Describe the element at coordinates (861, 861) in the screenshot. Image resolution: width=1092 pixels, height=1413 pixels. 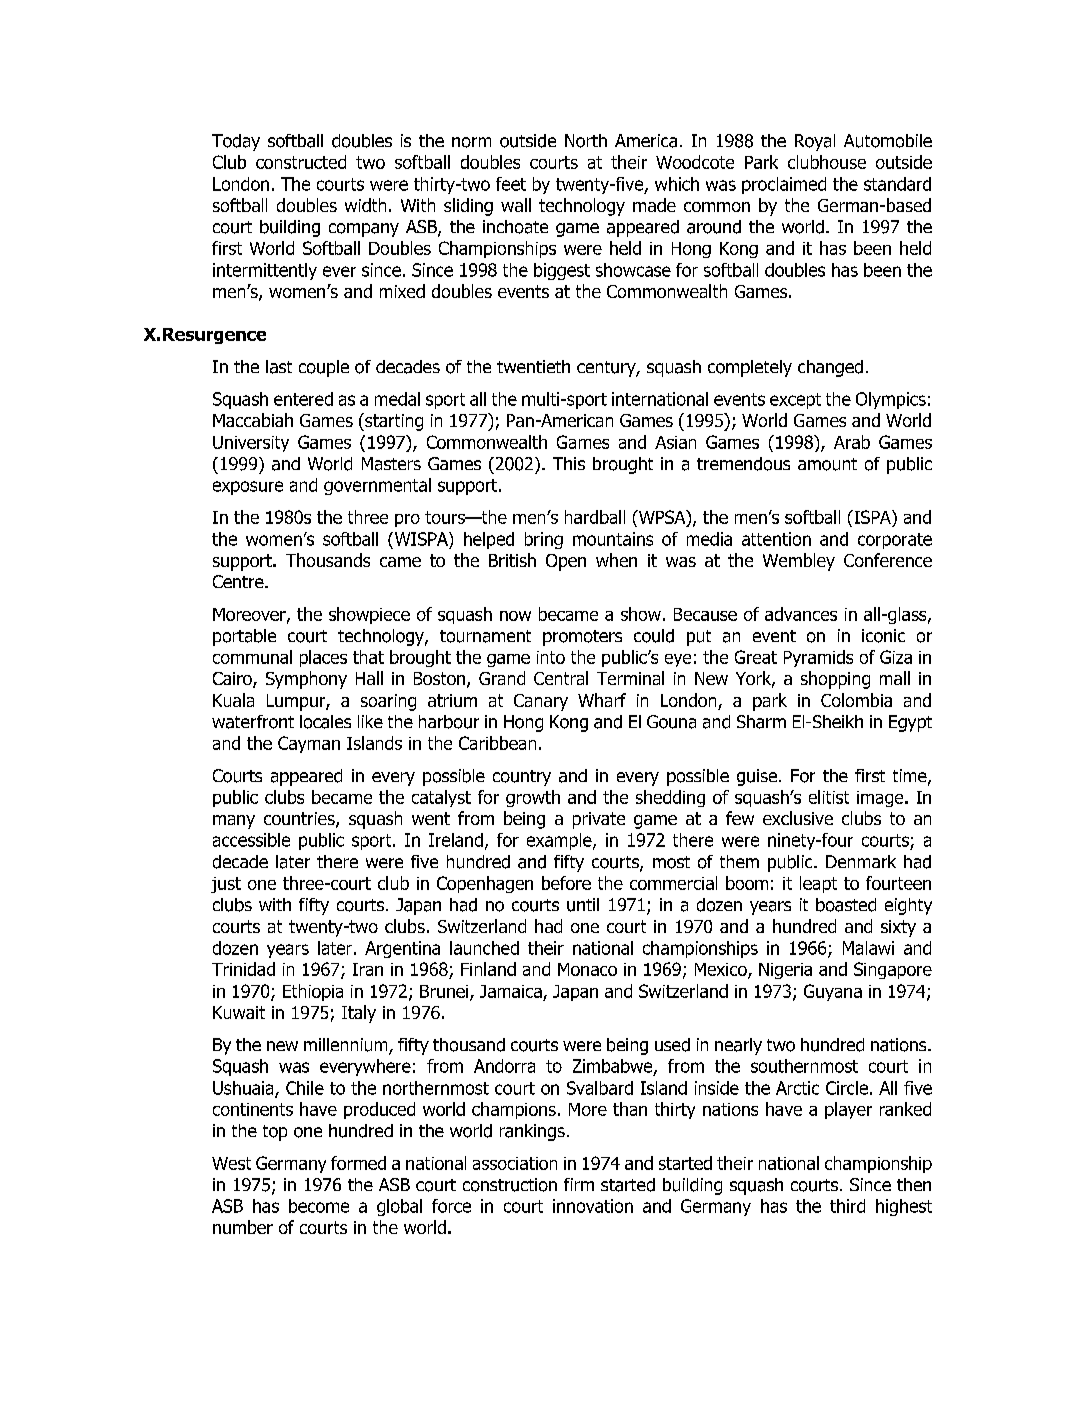
I see `Denmark` at that location.
